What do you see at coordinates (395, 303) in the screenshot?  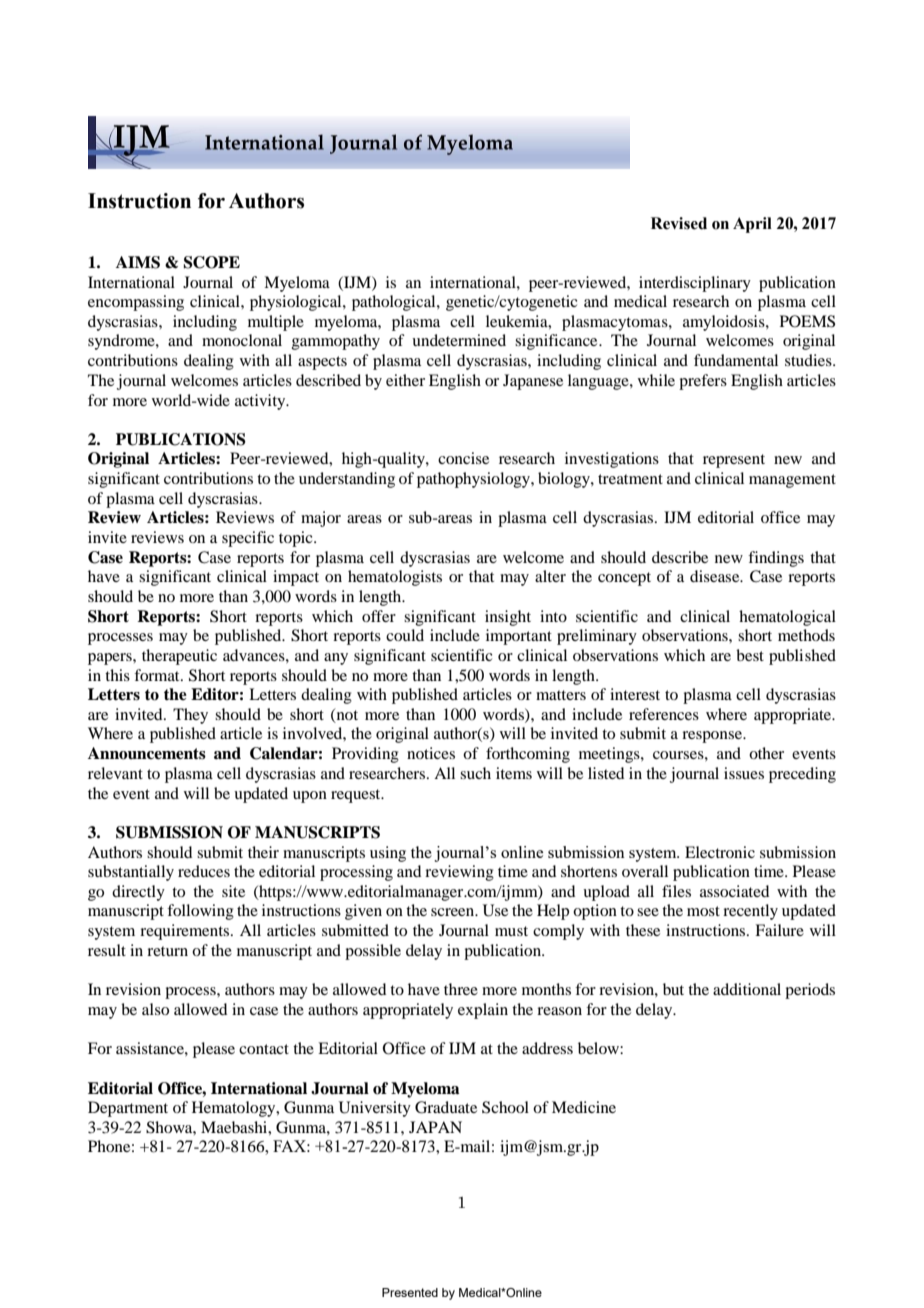 I see `pathological` at bounding box center [395, 303].
